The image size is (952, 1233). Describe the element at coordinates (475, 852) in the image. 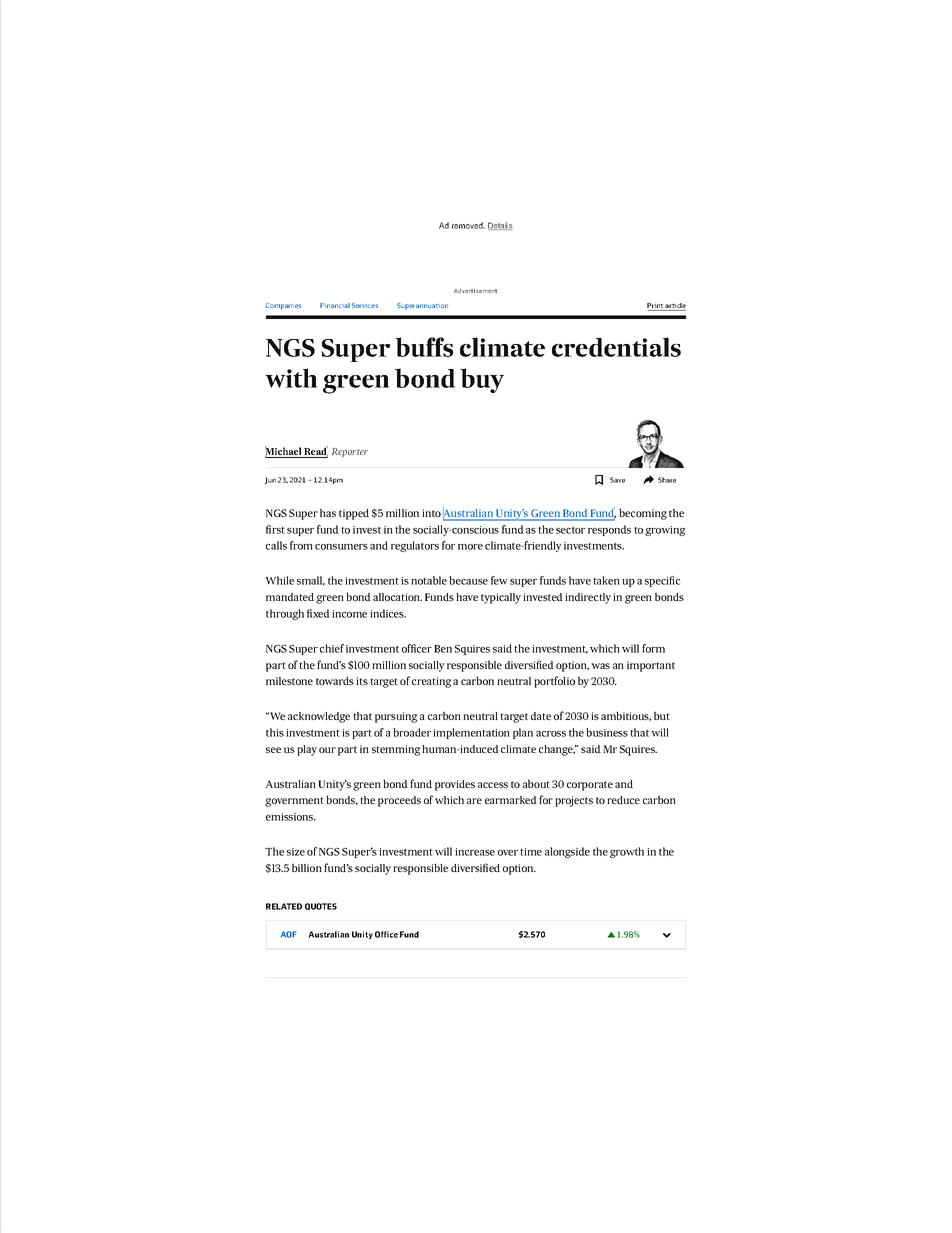

I see `increase` at that location.
